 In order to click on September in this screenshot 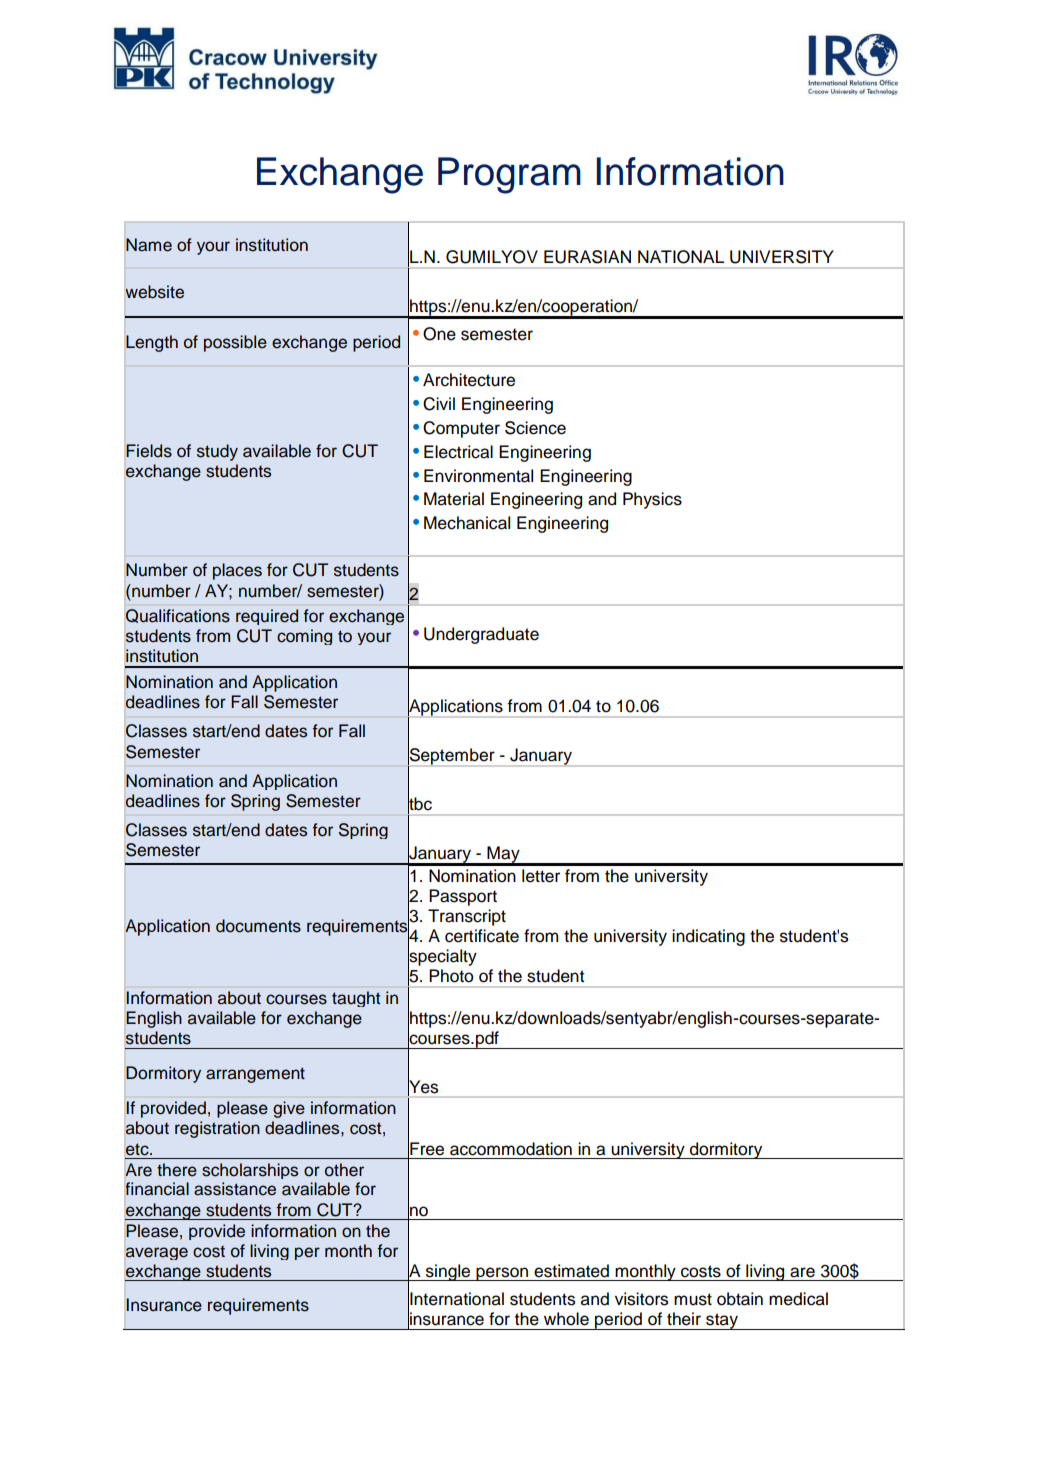, I will do `click(452, 756)`.
